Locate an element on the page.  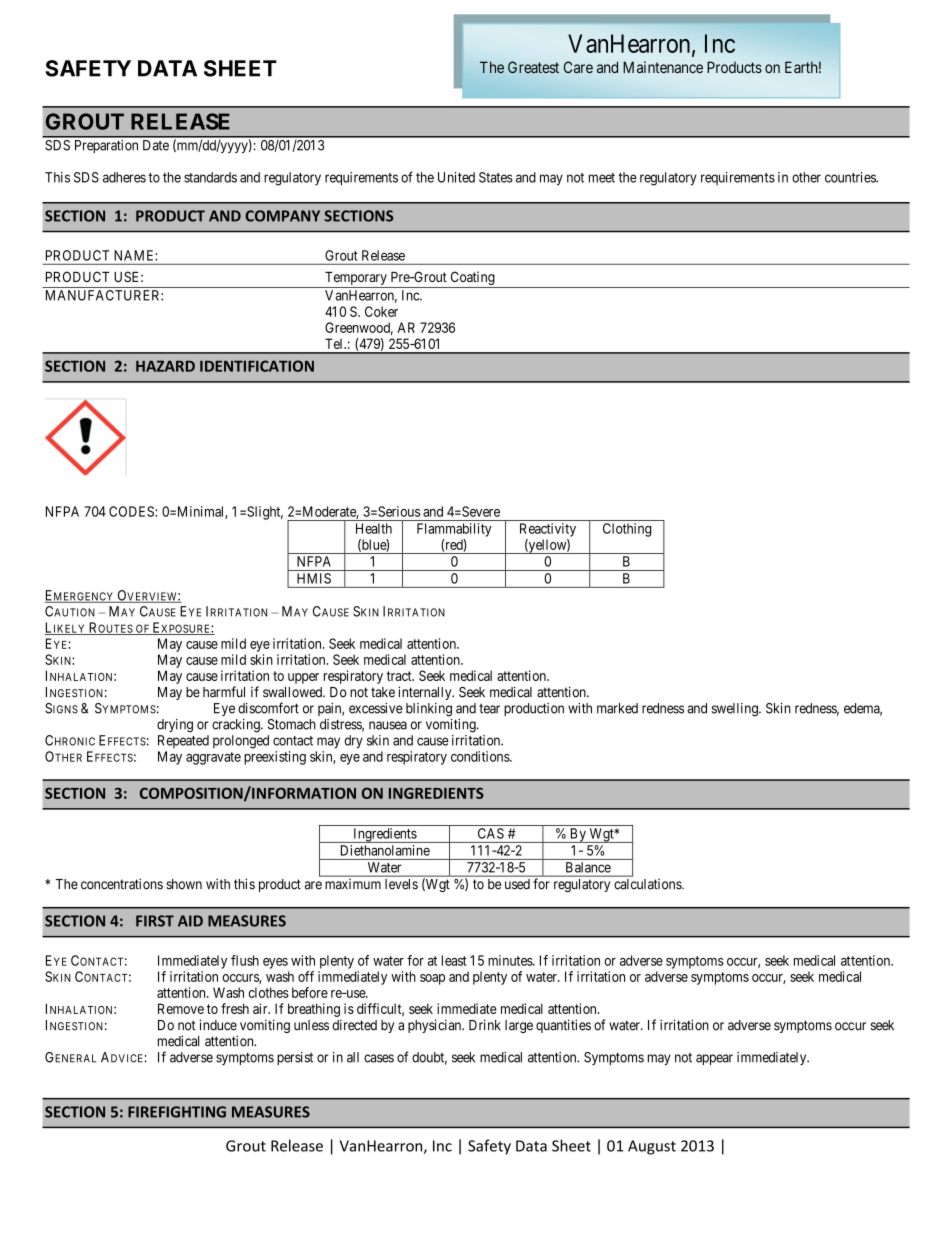
harmful is located at coordinates (224, 692).
